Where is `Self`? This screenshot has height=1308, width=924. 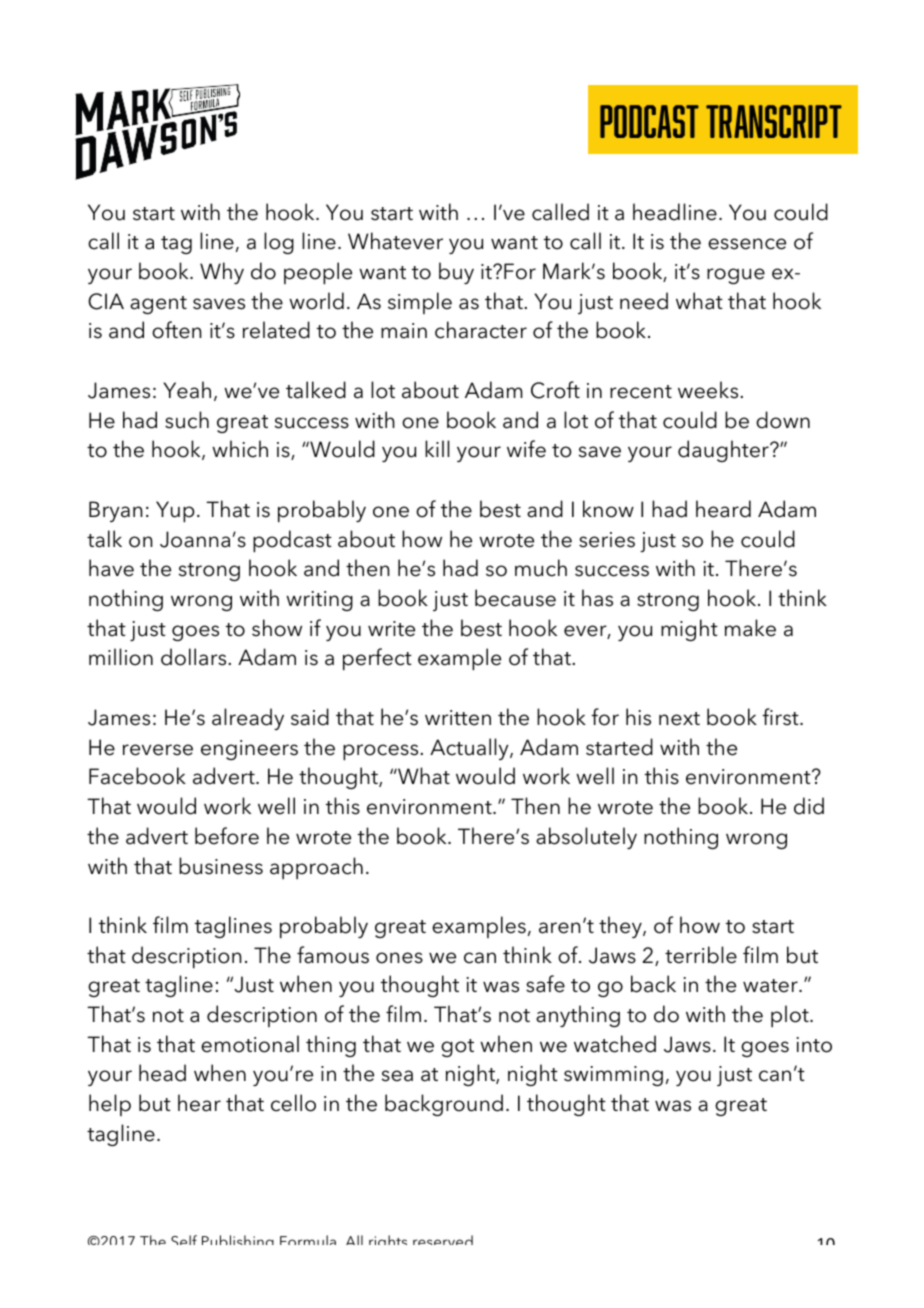 Self is located at coordinates (184, 1240).
